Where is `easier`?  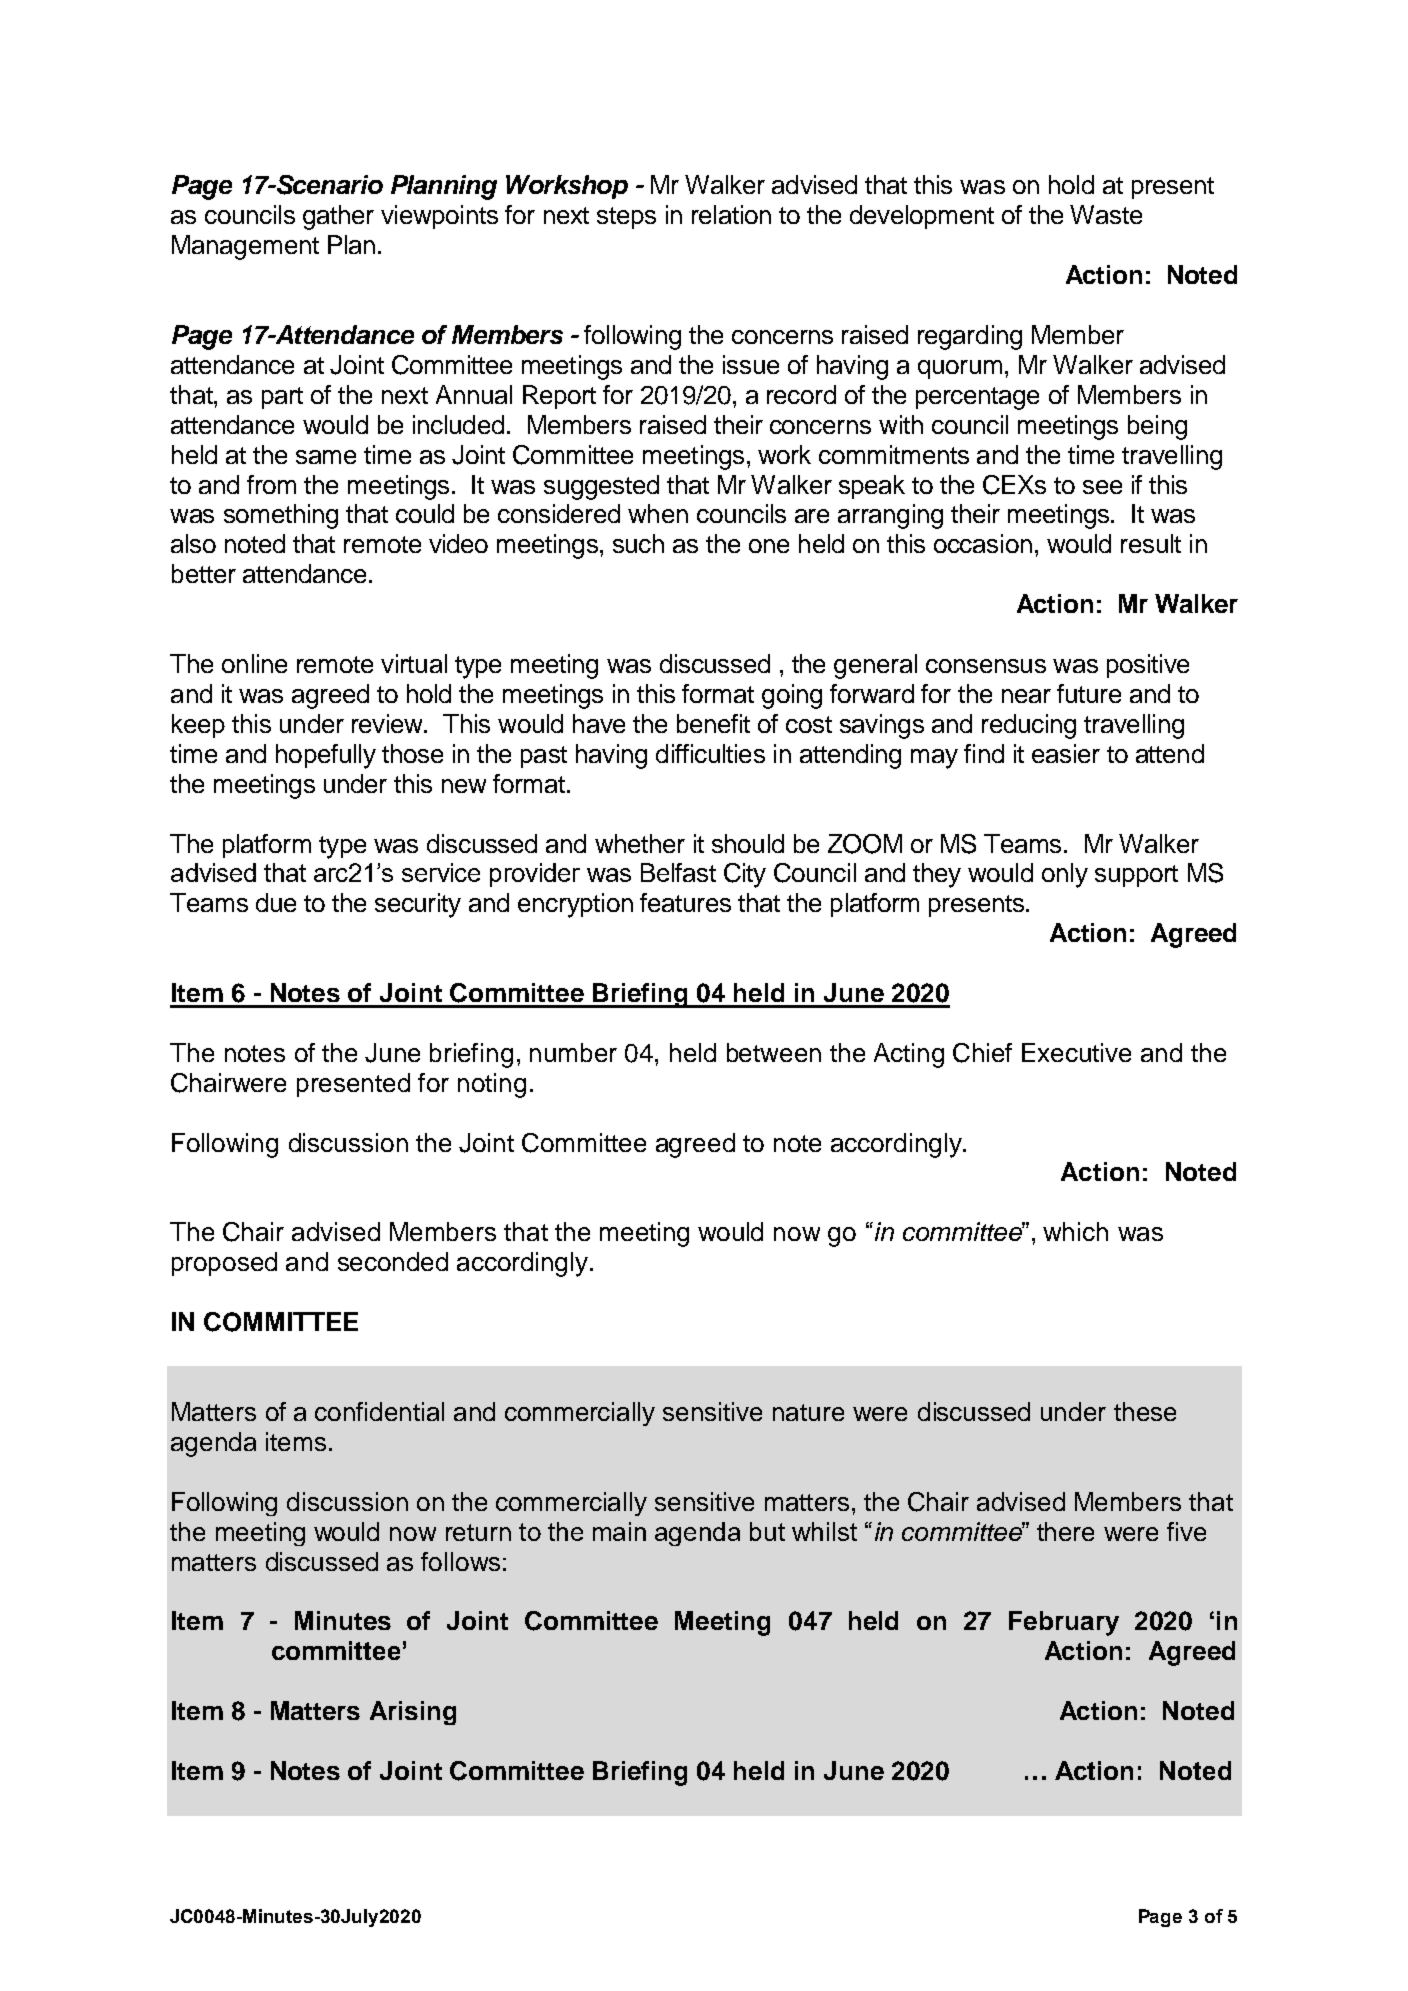 easier is located at coordinates (1066, 753).
